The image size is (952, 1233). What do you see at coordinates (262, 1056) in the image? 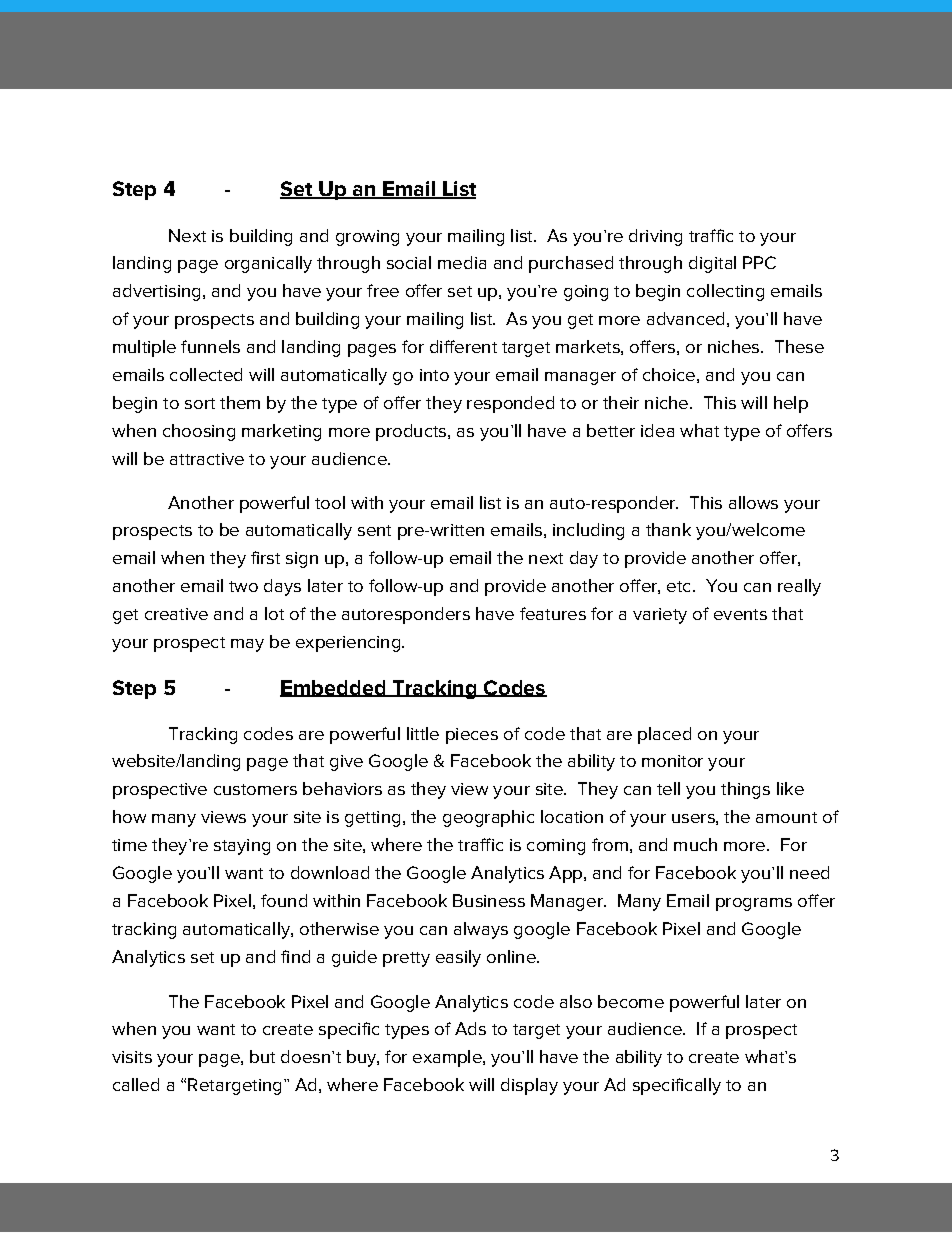
I see `but` at bounding box center [262, 1056].
